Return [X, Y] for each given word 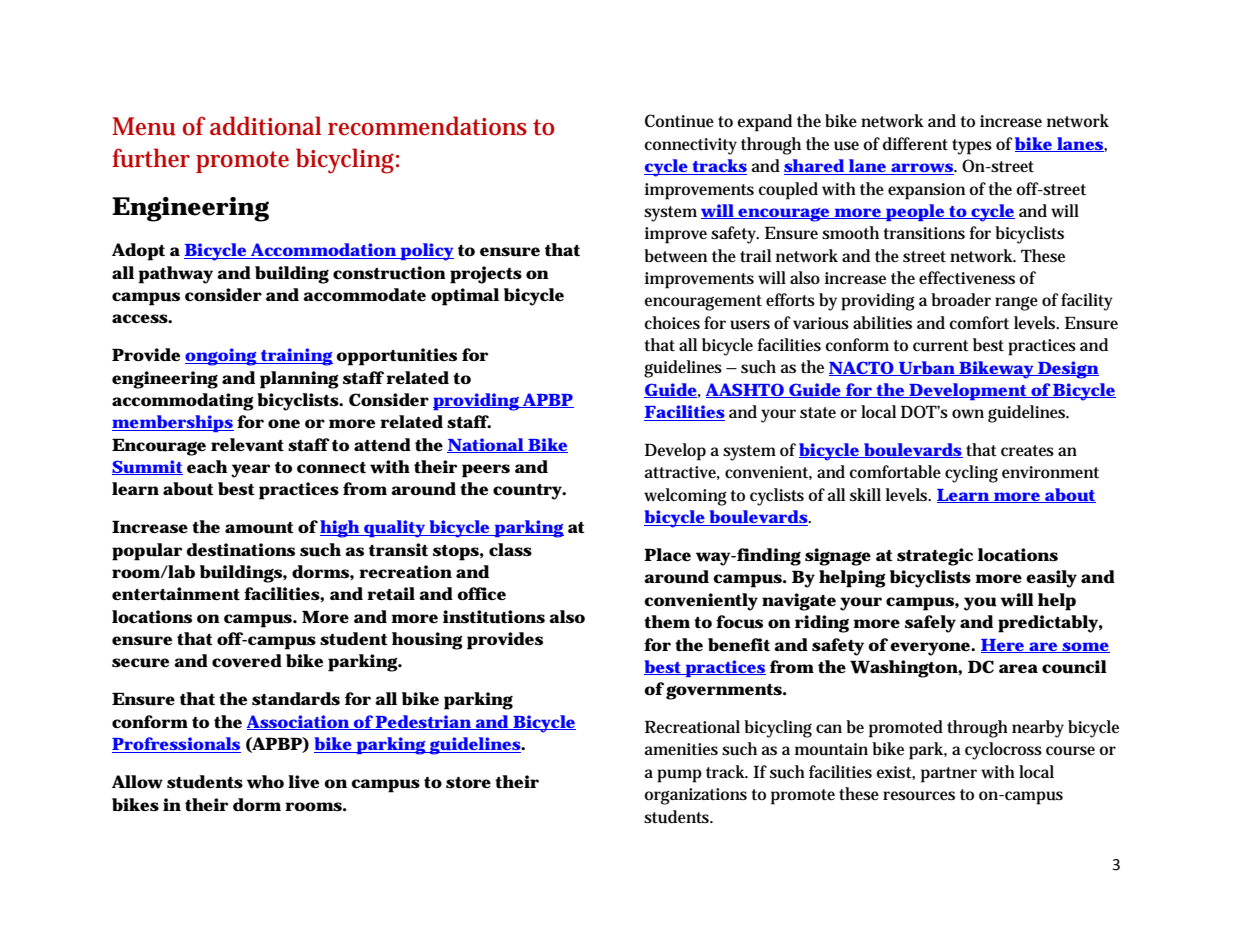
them [667, 622]
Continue [679, 121]
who [265, 782]
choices [672, 322]
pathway [175, 275]
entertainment [176, 594]
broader [961, 299]
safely [930, 624]
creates [1027, 451]
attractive [682, 473]
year [250, 471]
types [972, 147]
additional [265, 126]
